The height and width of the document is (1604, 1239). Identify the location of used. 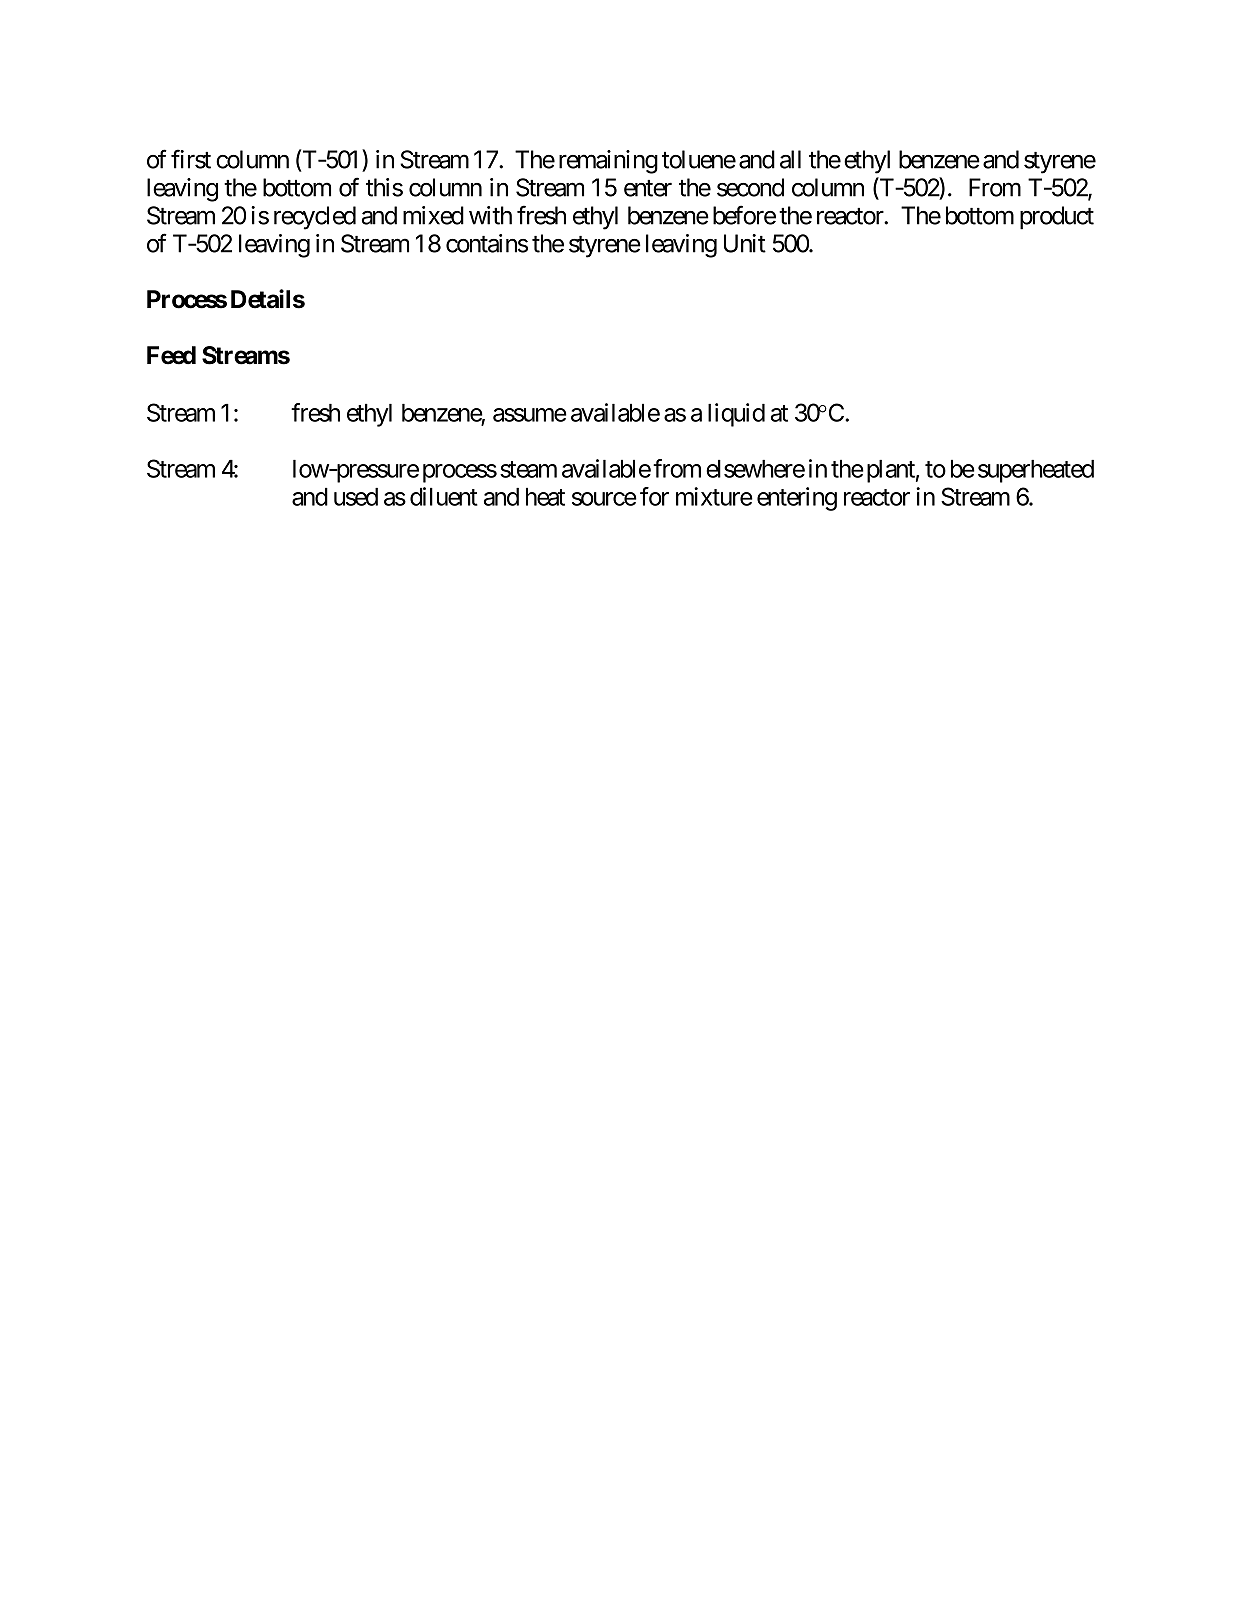
(356, 497).
